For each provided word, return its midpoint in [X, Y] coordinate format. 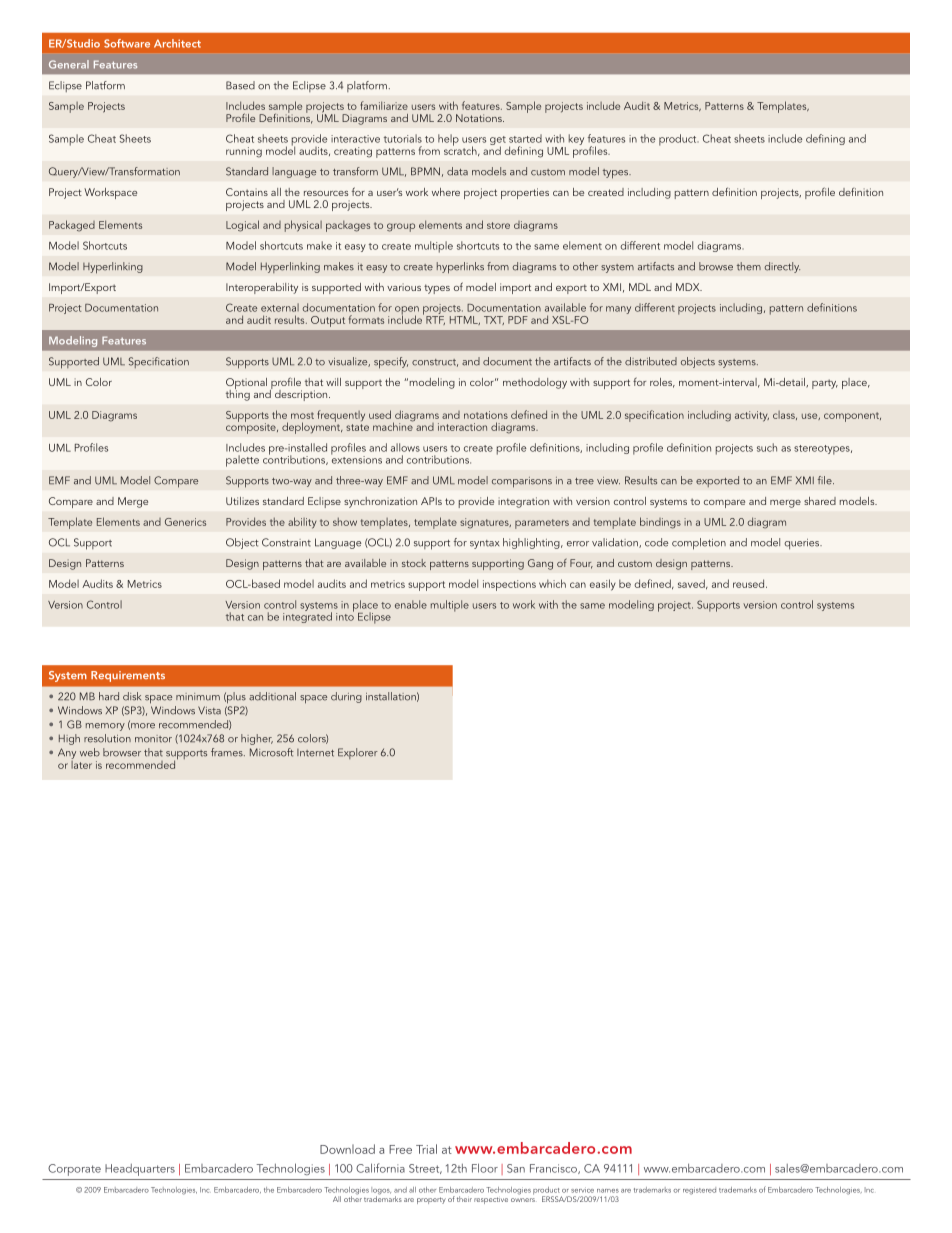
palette [242, 461]
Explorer [358, 753]
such [767, 447]
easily [603, 585]
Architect [177, 43]
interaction [462, 427]
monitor [153, 739]
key [576, 139]
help [448, 140]
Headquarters [140, 1170]
